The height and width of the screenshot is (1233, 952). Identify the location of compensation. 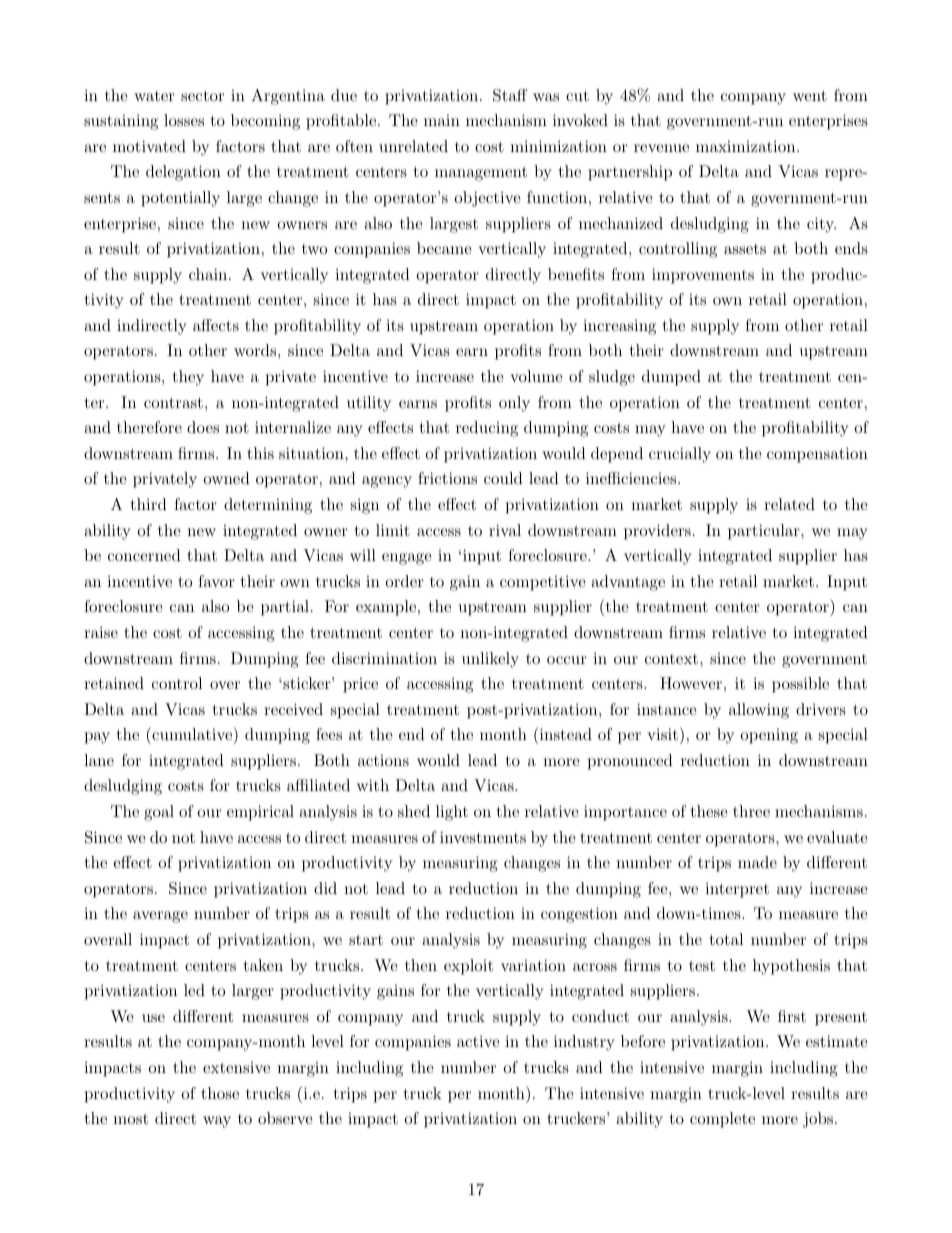
(817, 455).
